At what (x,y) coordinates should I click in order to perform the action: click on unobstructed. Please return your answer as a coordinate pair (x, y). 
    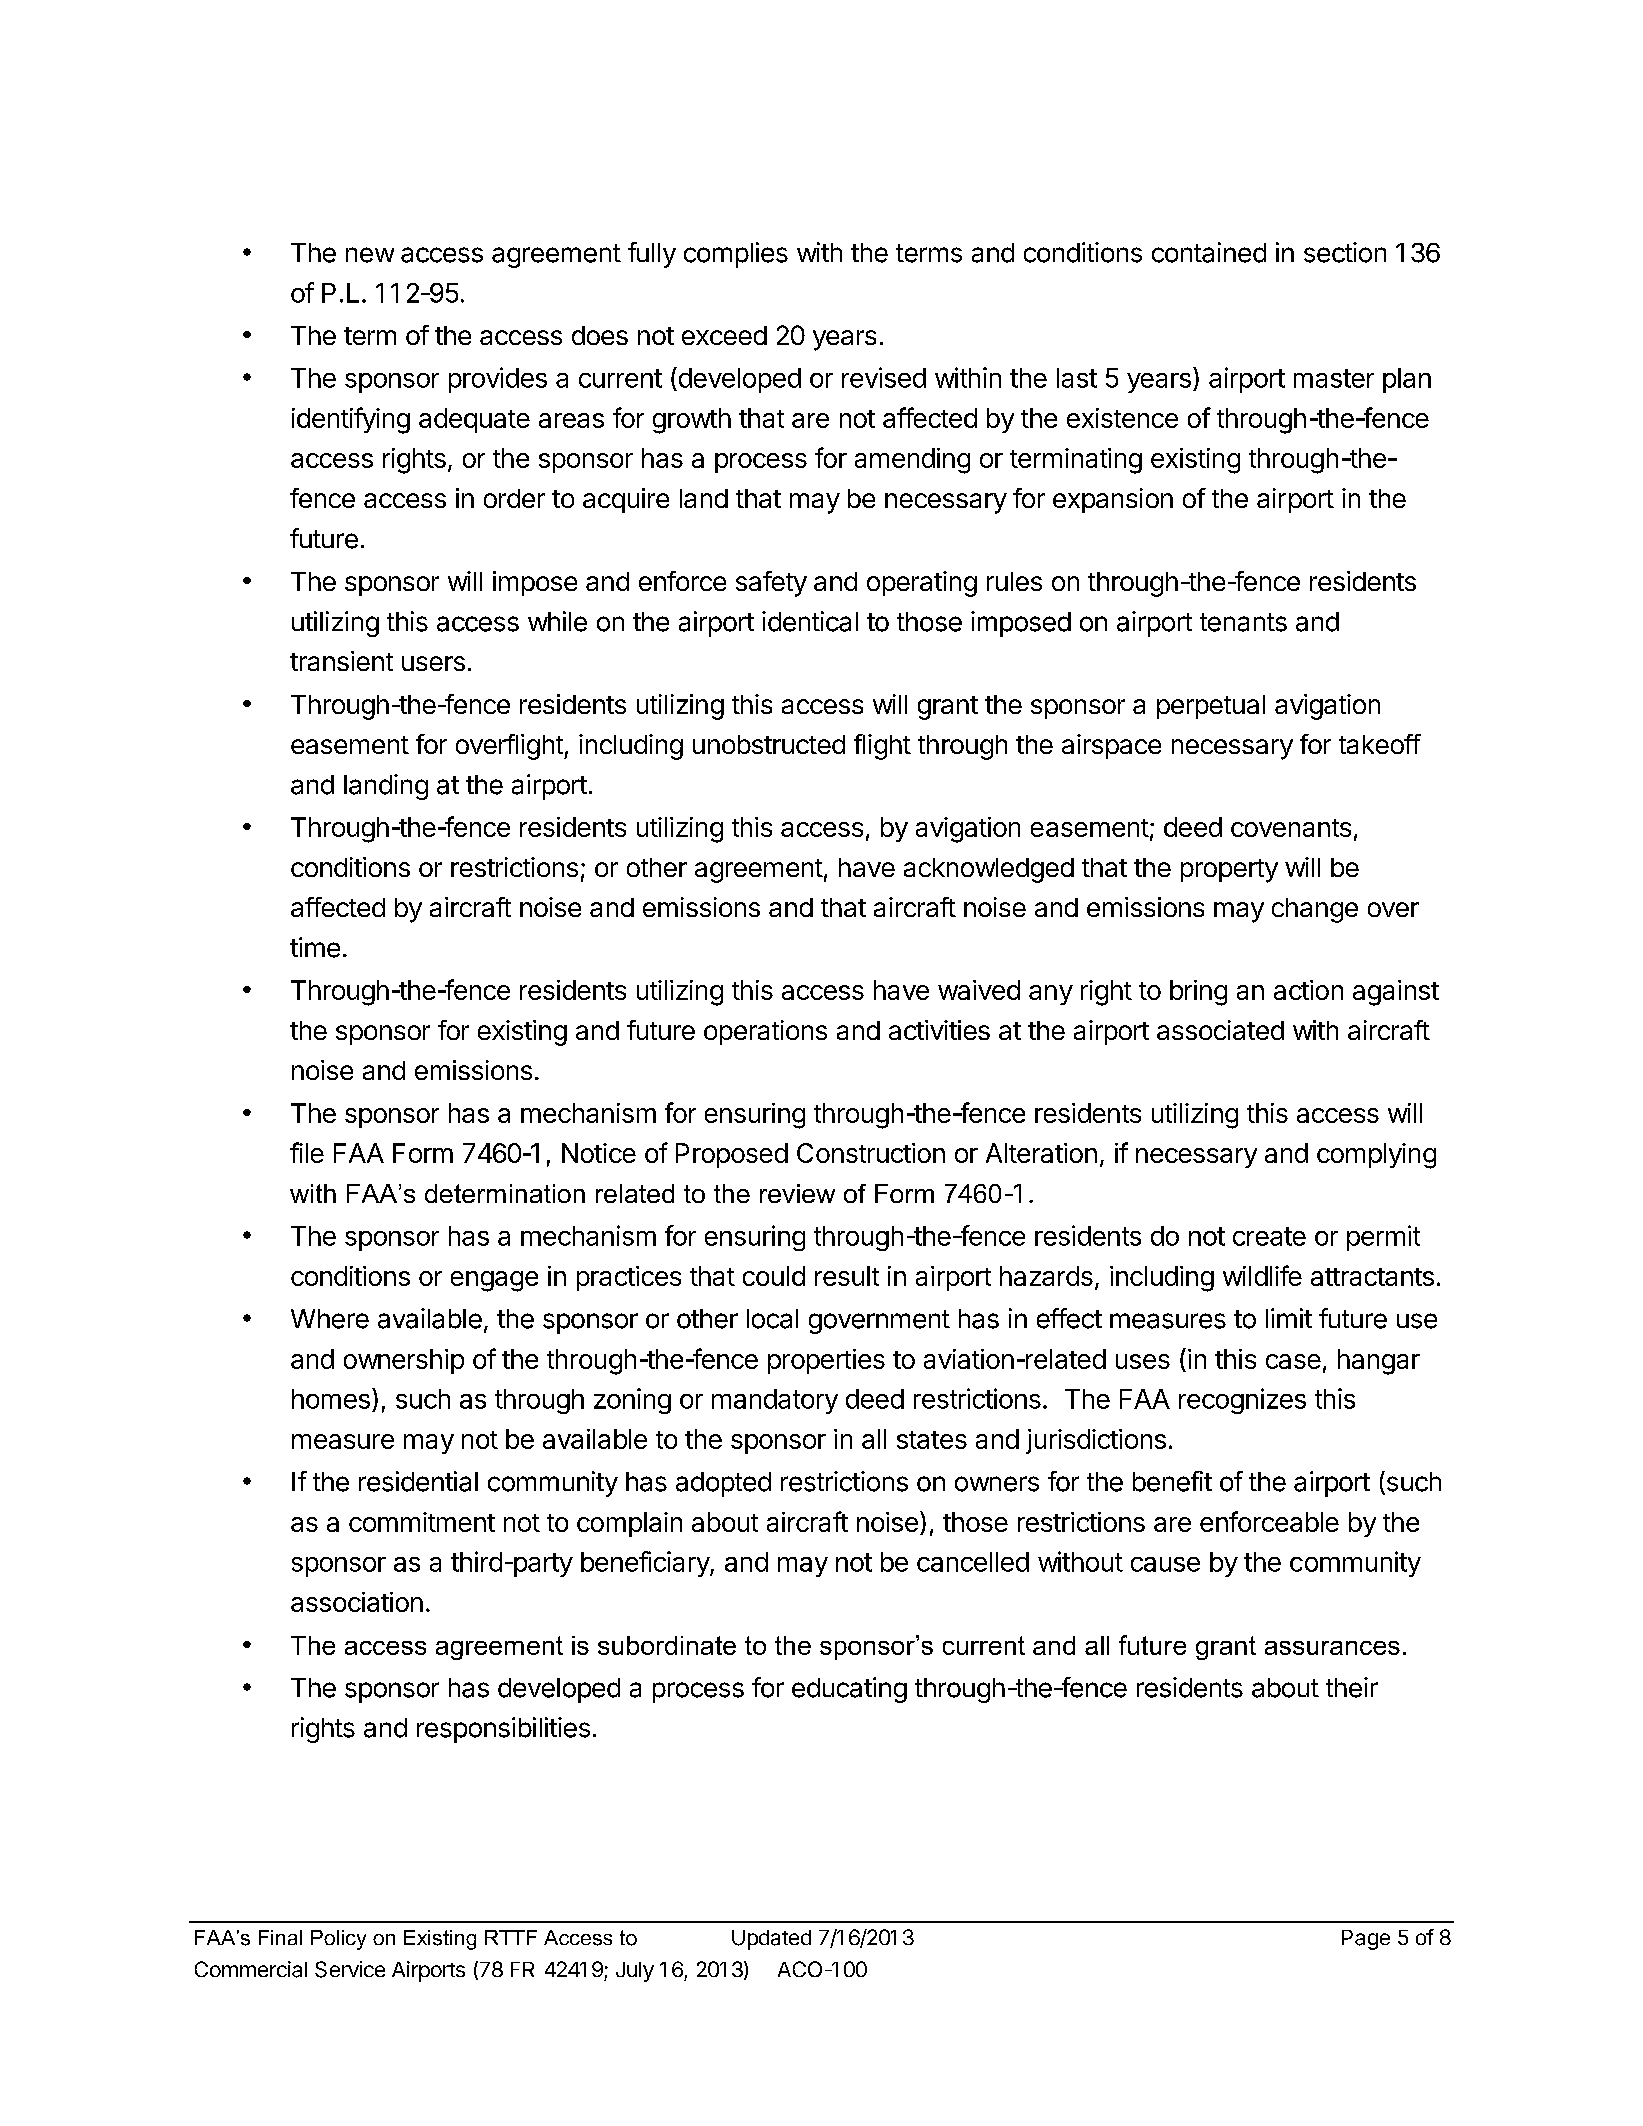
    Looking at the image, I should click on (769, 744).
